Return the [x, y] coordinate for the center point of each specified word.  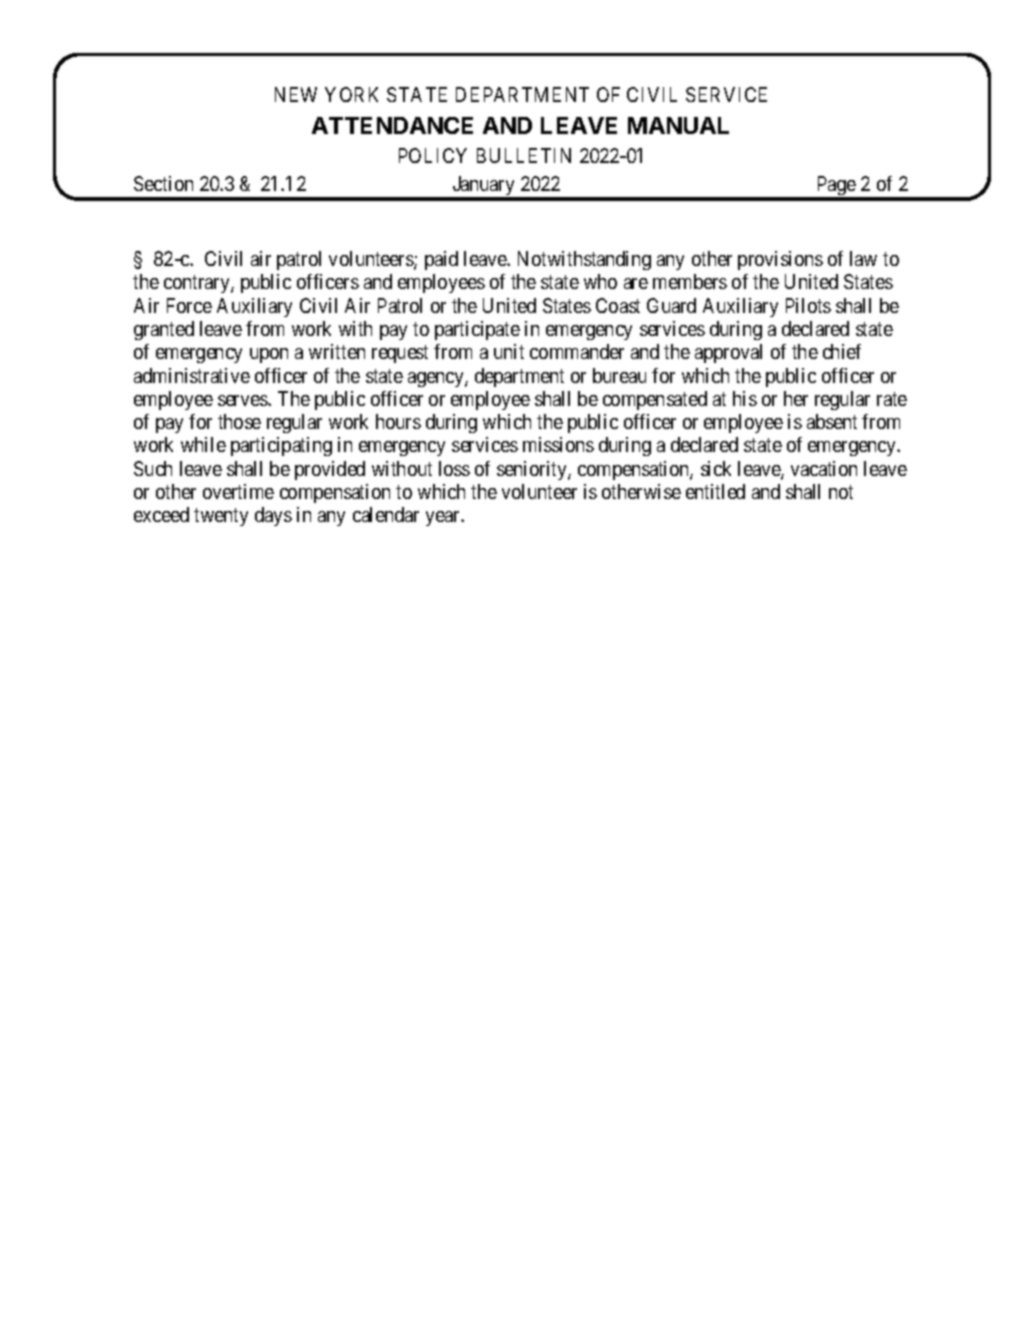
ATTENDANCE [392, 125]
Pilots [808, 305]
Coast [618, 305]
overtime [238, 491]
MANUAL [678, 125]
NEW [296, 94]
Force [189, 305]
